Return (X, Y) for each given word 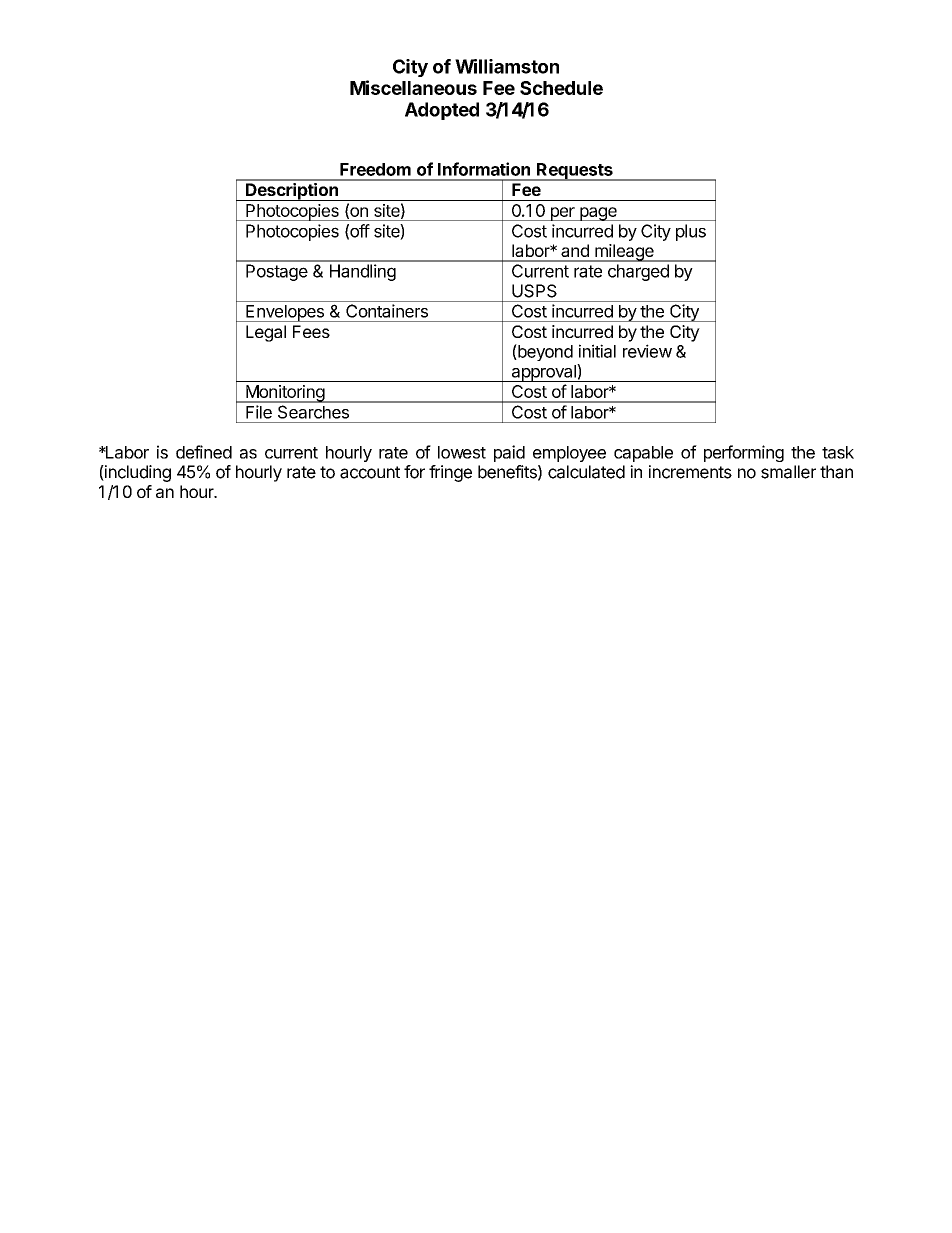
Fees (311, 331)
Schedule (561, 88)
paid (509, 453)
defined (204, 452)
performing (744, 453)
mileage (624, 253)
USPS (534, 291)
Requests (575, 172)
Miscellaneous (413, 87)
